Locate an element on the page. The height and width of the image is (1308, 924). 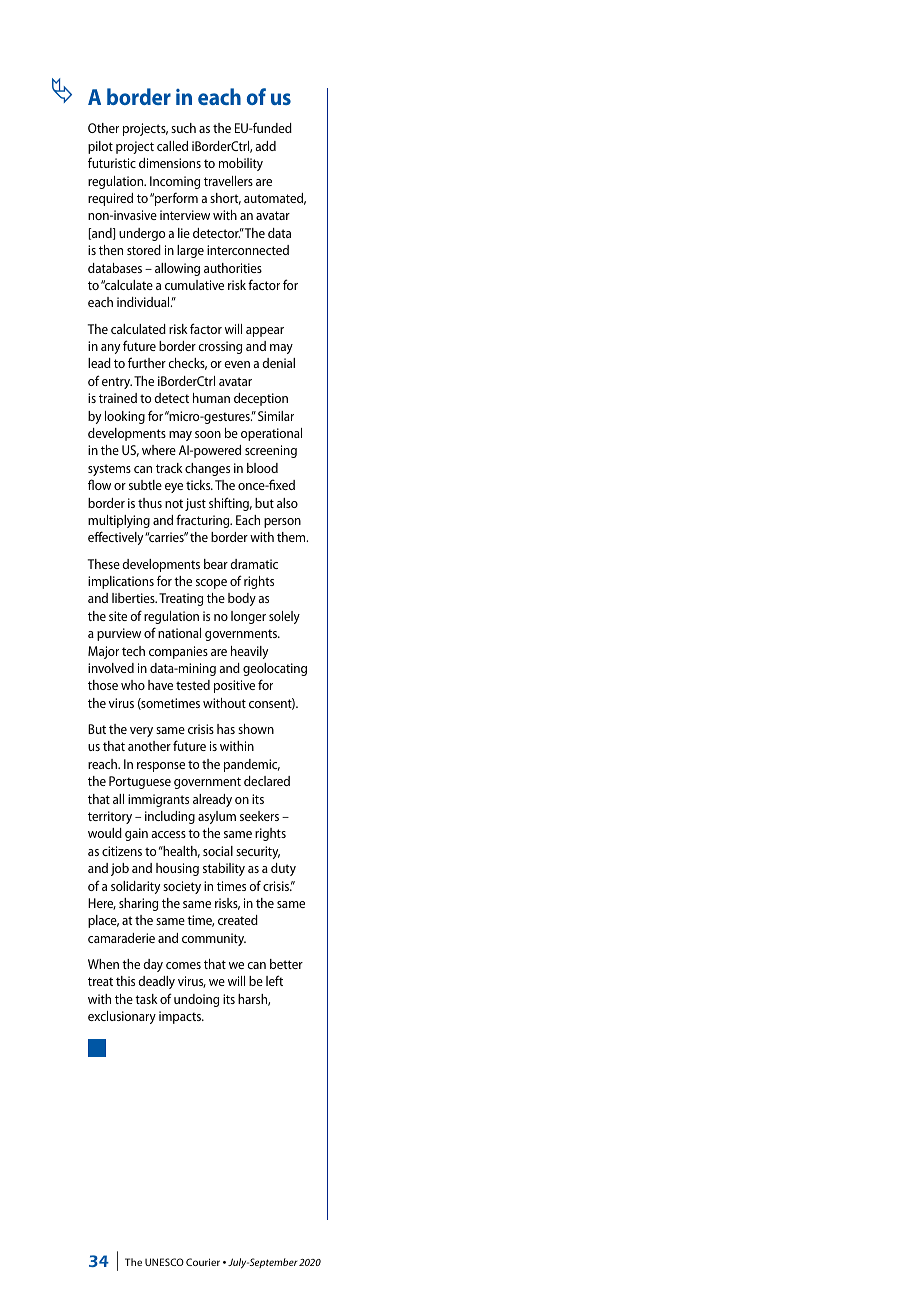
heavily is located at coordinates (249, 652).
